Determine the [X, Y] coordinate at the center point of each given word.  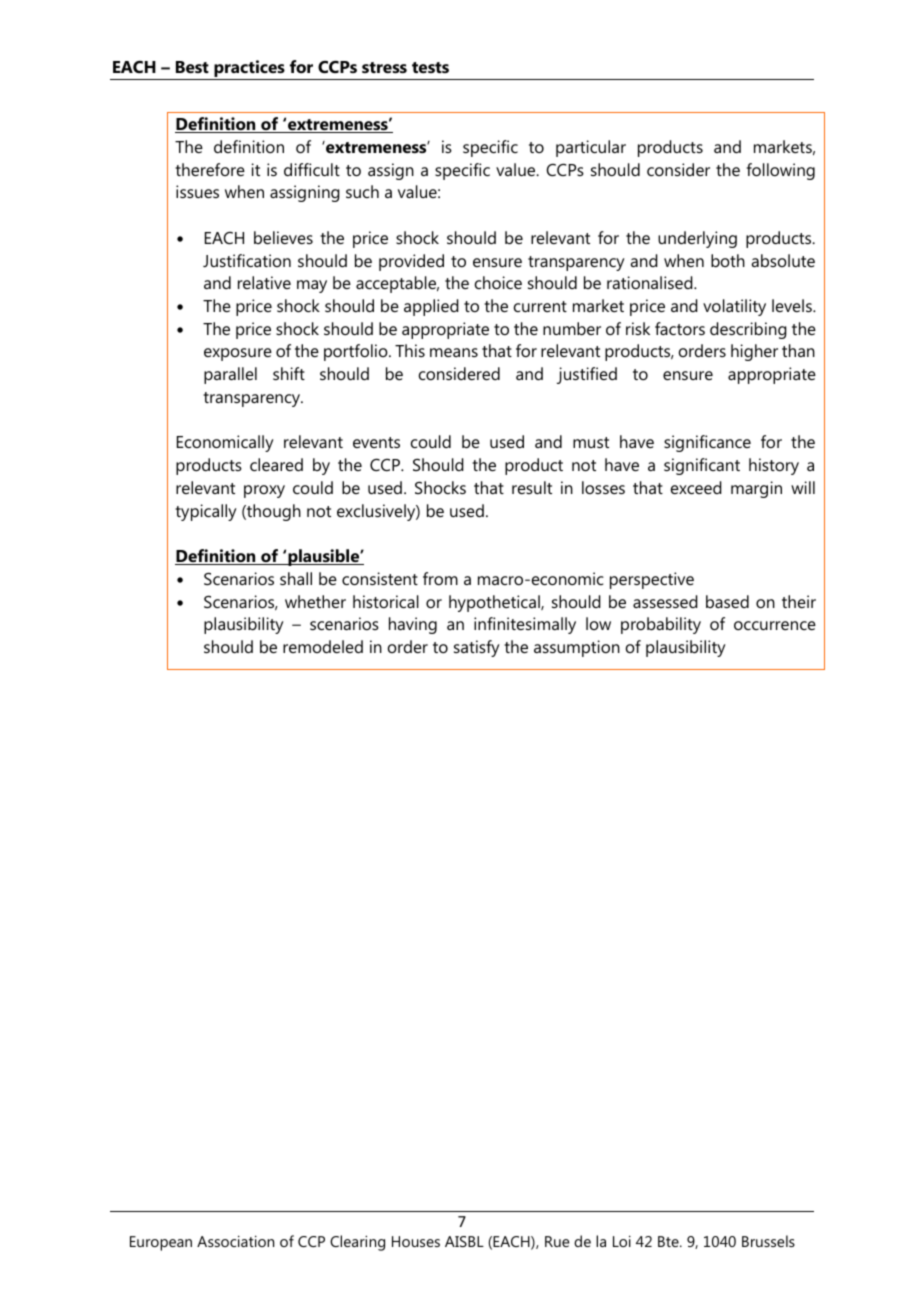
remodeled [323, 646]
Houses [416, 1241]
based [727, 601]
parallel [230, 375]
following [781, 171]
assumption [577, 648]
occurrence [775, 625]
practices [249, 70]
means [454, 352]
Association [235, 1241]
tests [430, 67]
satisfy [477, 648]
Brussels [768, 1241]
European [161, 1243]
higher [754, 352]
